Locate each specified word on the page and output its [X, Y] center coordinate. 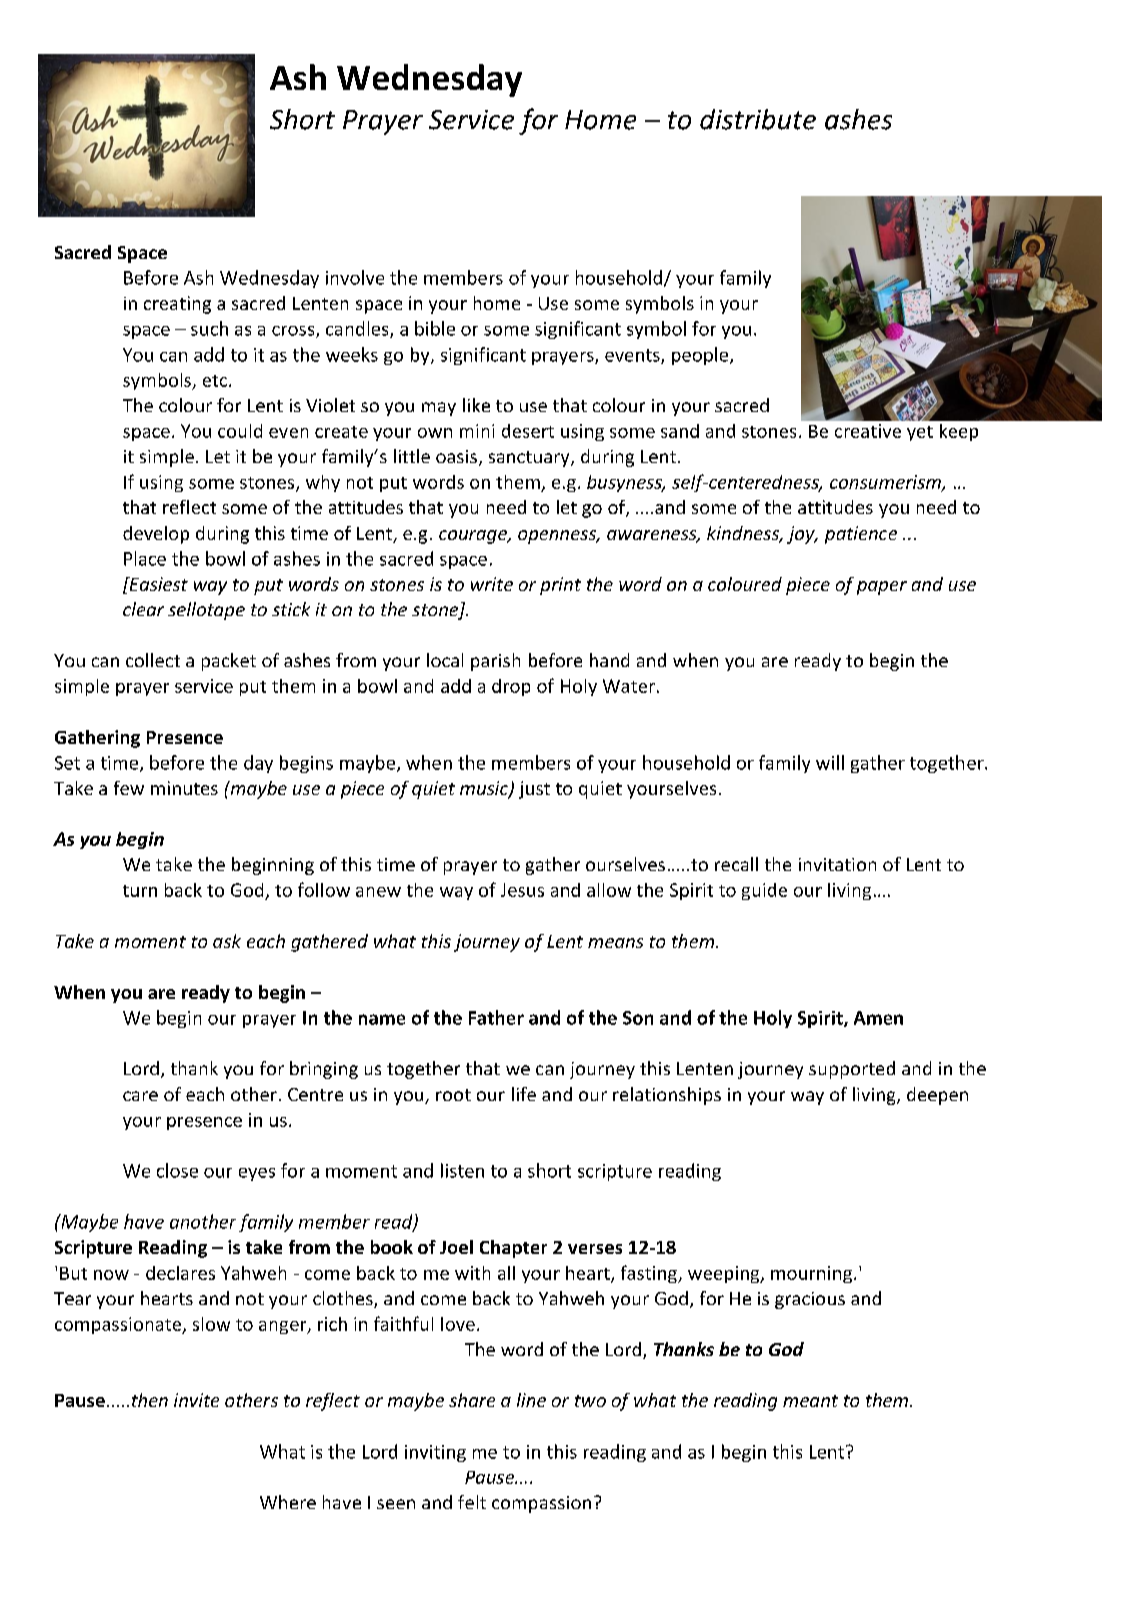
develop [156, 535]
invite [196, 1400]
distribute [758, 119]
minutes [184, 788]
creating [177, 305]
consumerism [886, 483]
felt [472, 1502]
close [177, 1170]
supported [852, 1070]
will [830, 762]
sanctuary [530, 459]
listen [462, 1170]
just [534, 790]
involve [355, 277]
